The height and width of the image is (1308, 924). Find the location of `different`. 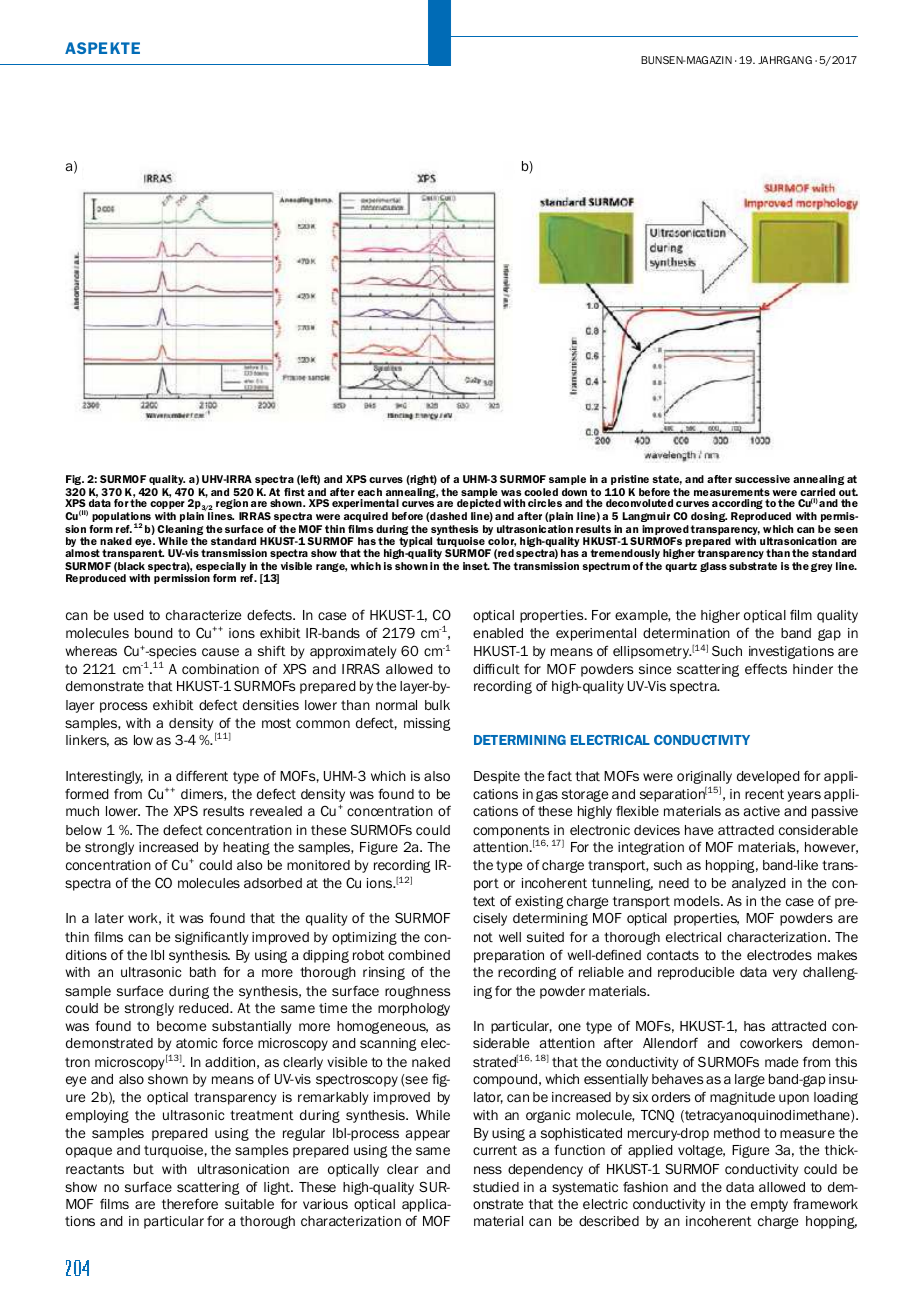

different is located at coordinates (202, 775).
